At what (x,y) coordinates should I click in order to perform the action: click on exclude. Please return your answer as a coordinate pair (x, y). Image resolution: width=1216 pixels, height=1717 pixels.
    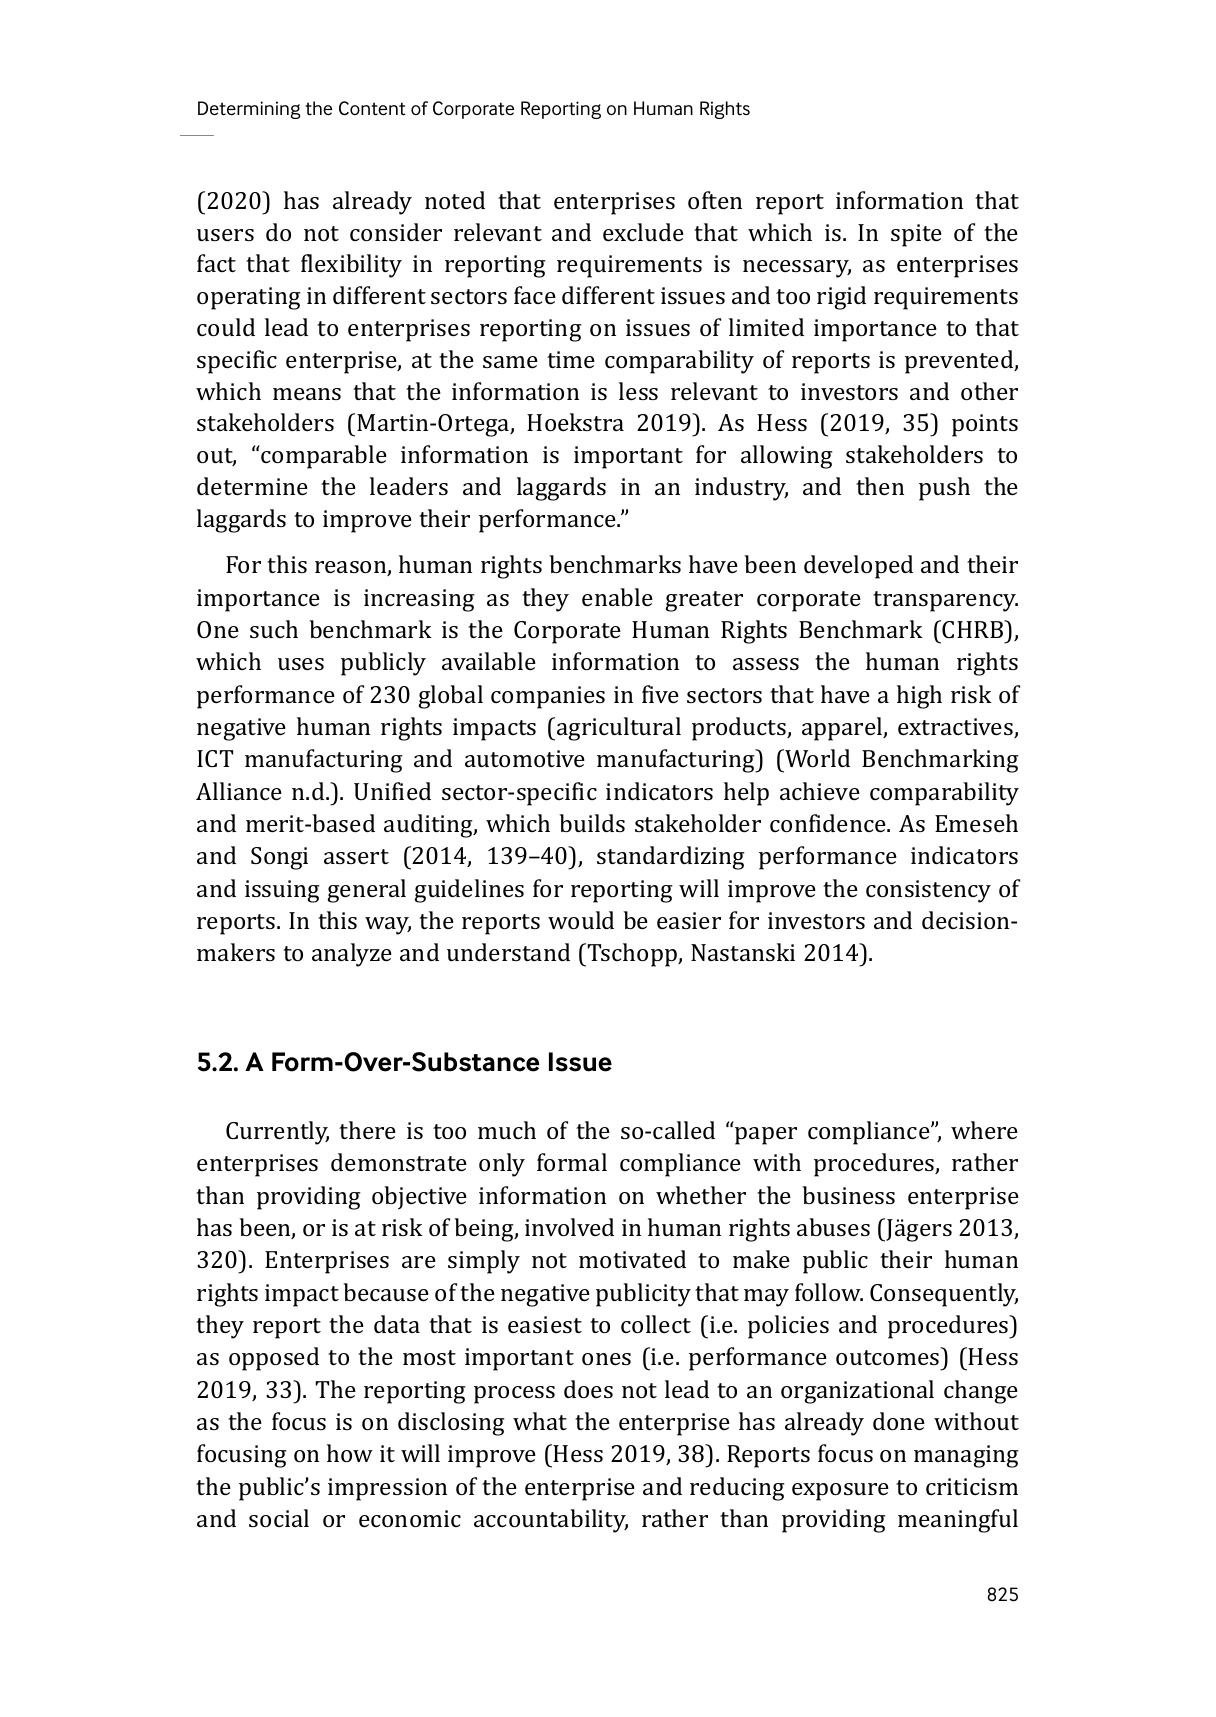
    Looking at the image, I should click on (643, 232).
